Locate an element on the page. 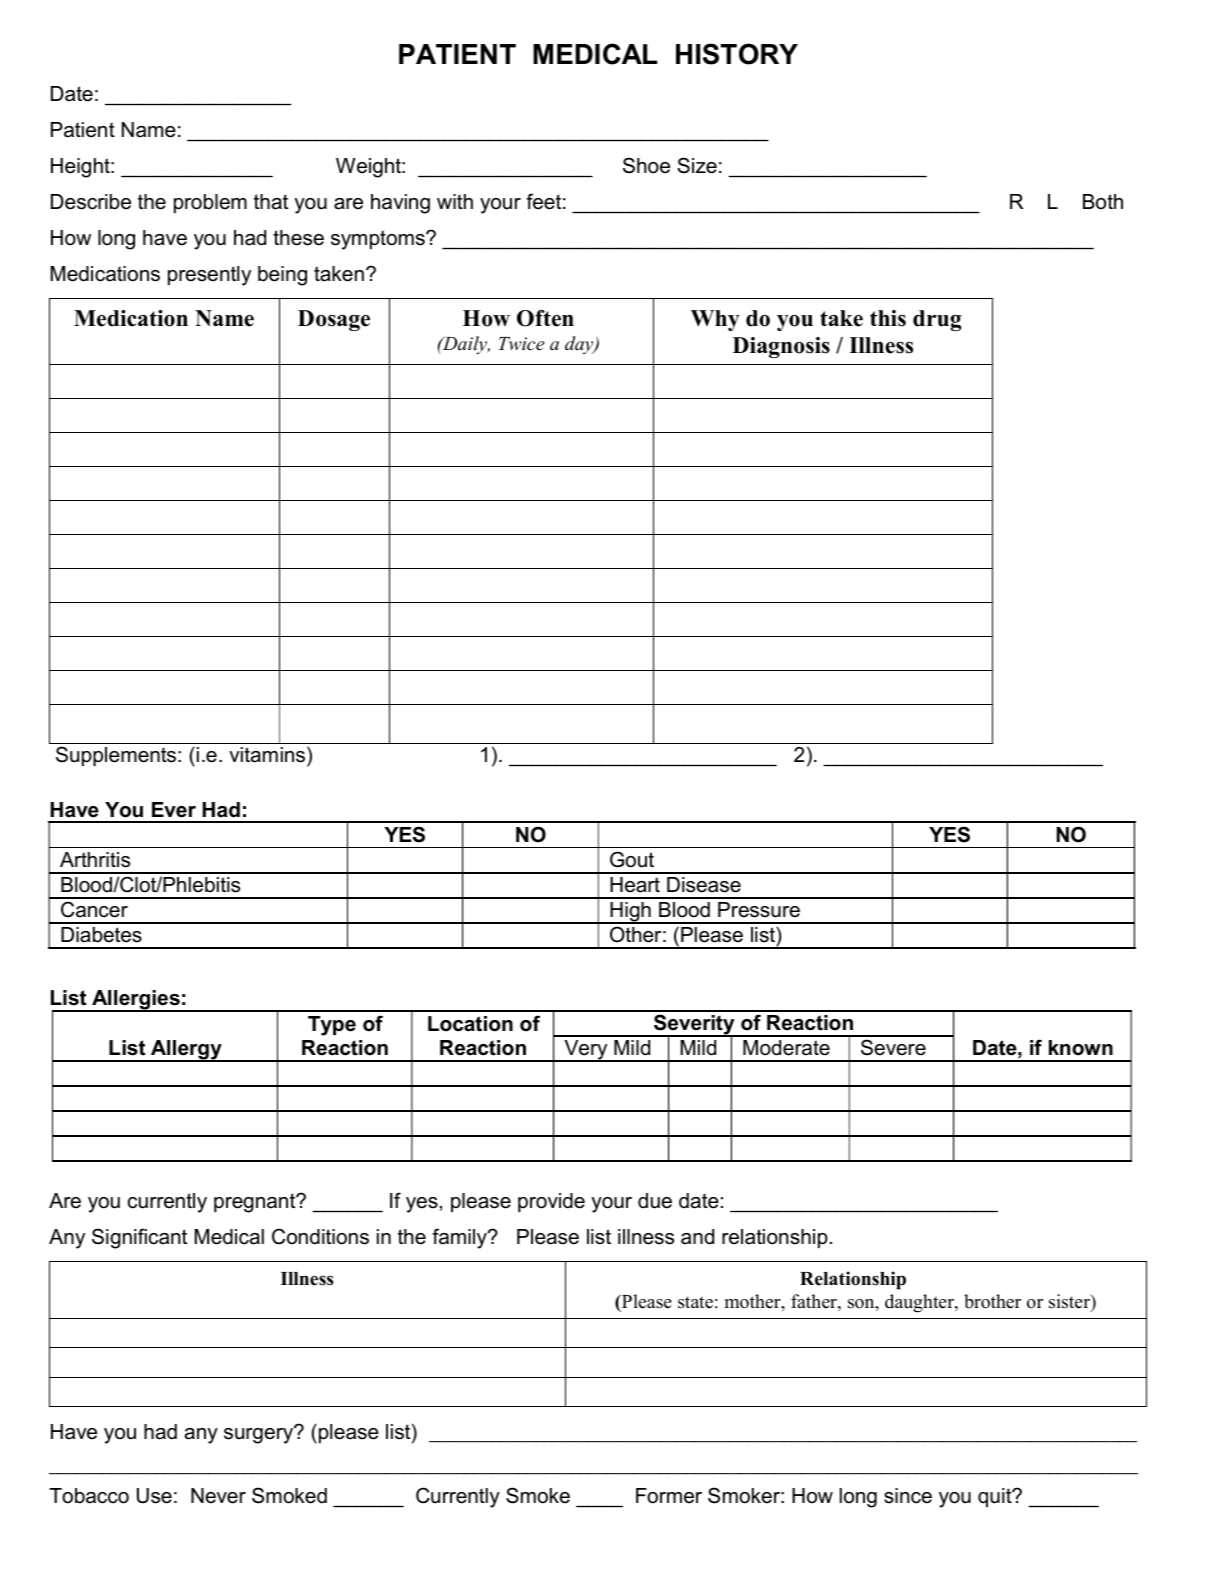  Gout is located at coordinates (632, 859).
